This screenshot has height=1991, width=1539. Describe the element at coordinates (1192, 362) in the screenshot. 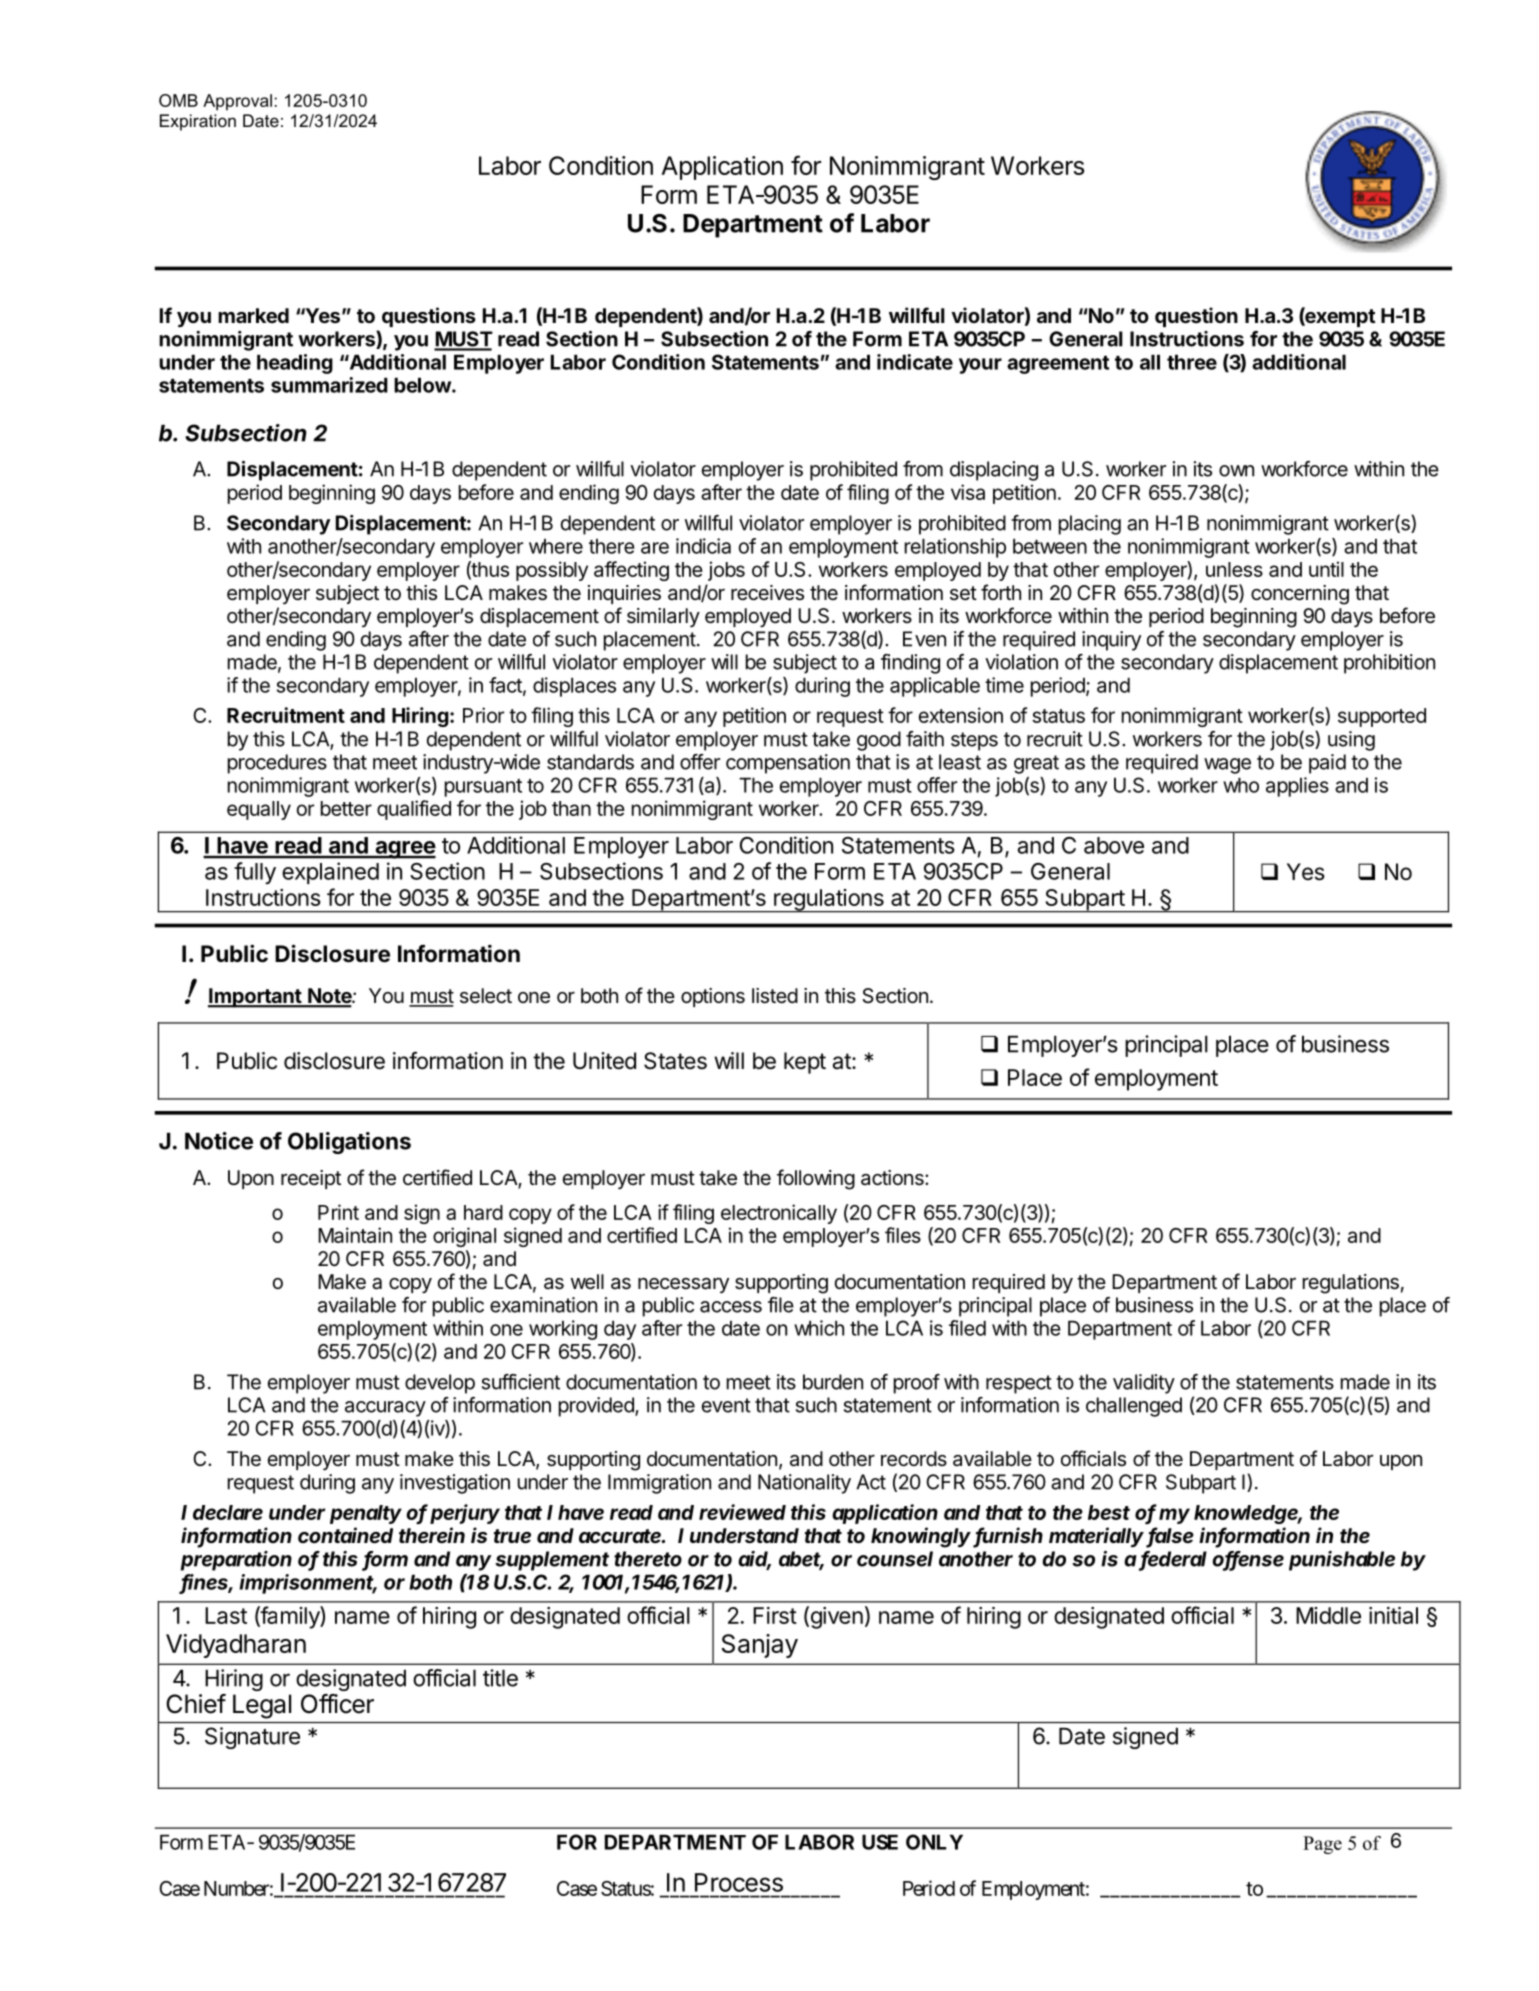

I see `three` at that location.
